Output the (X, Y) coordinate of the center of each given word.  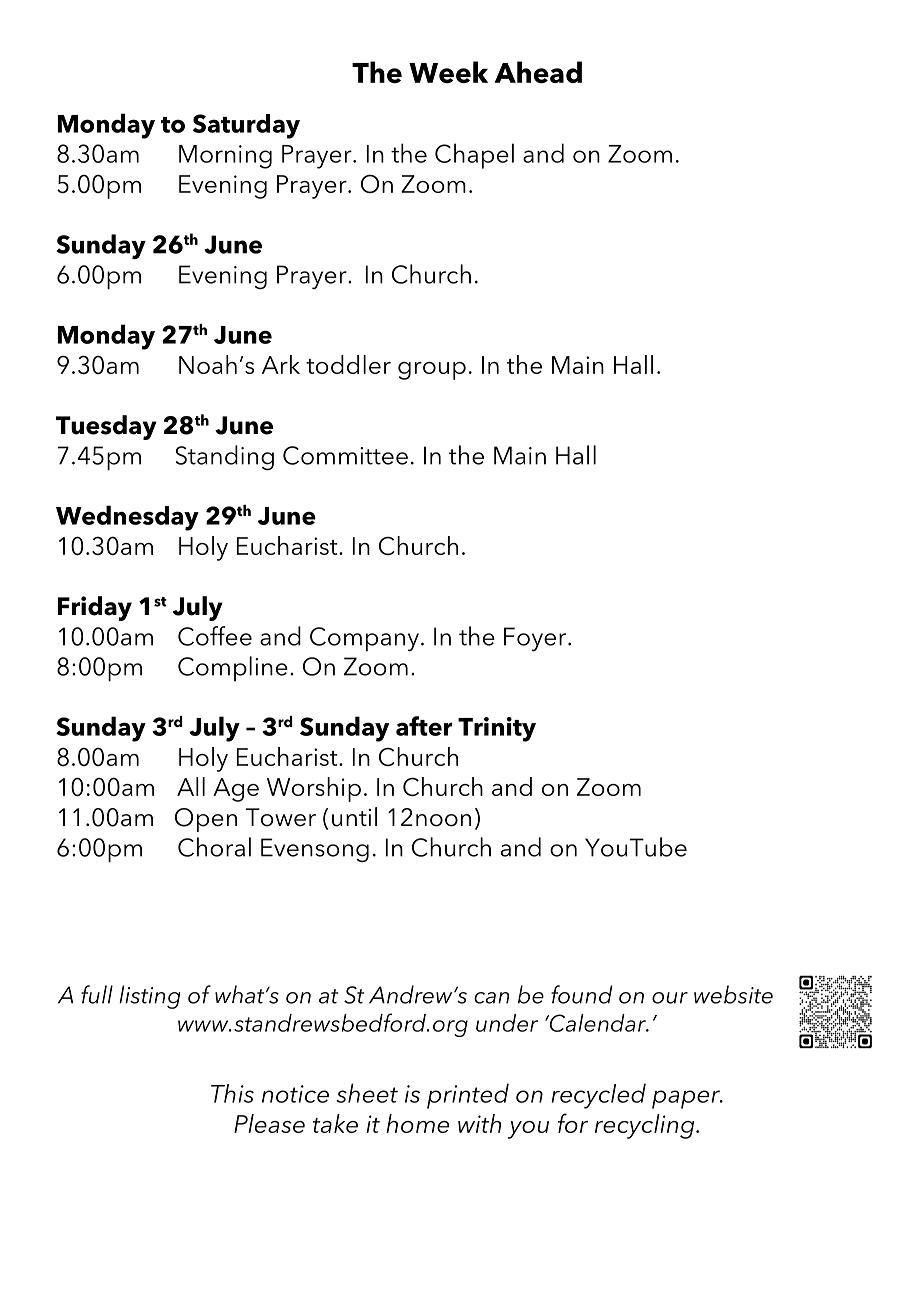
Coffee (215, 636)
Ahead (538, 72)
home (417, 1123)
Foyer (536, 639)
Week (448, 72)
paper (687, 1099)
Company (364, 639)
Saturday (246, 126)
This (232, 1093)
